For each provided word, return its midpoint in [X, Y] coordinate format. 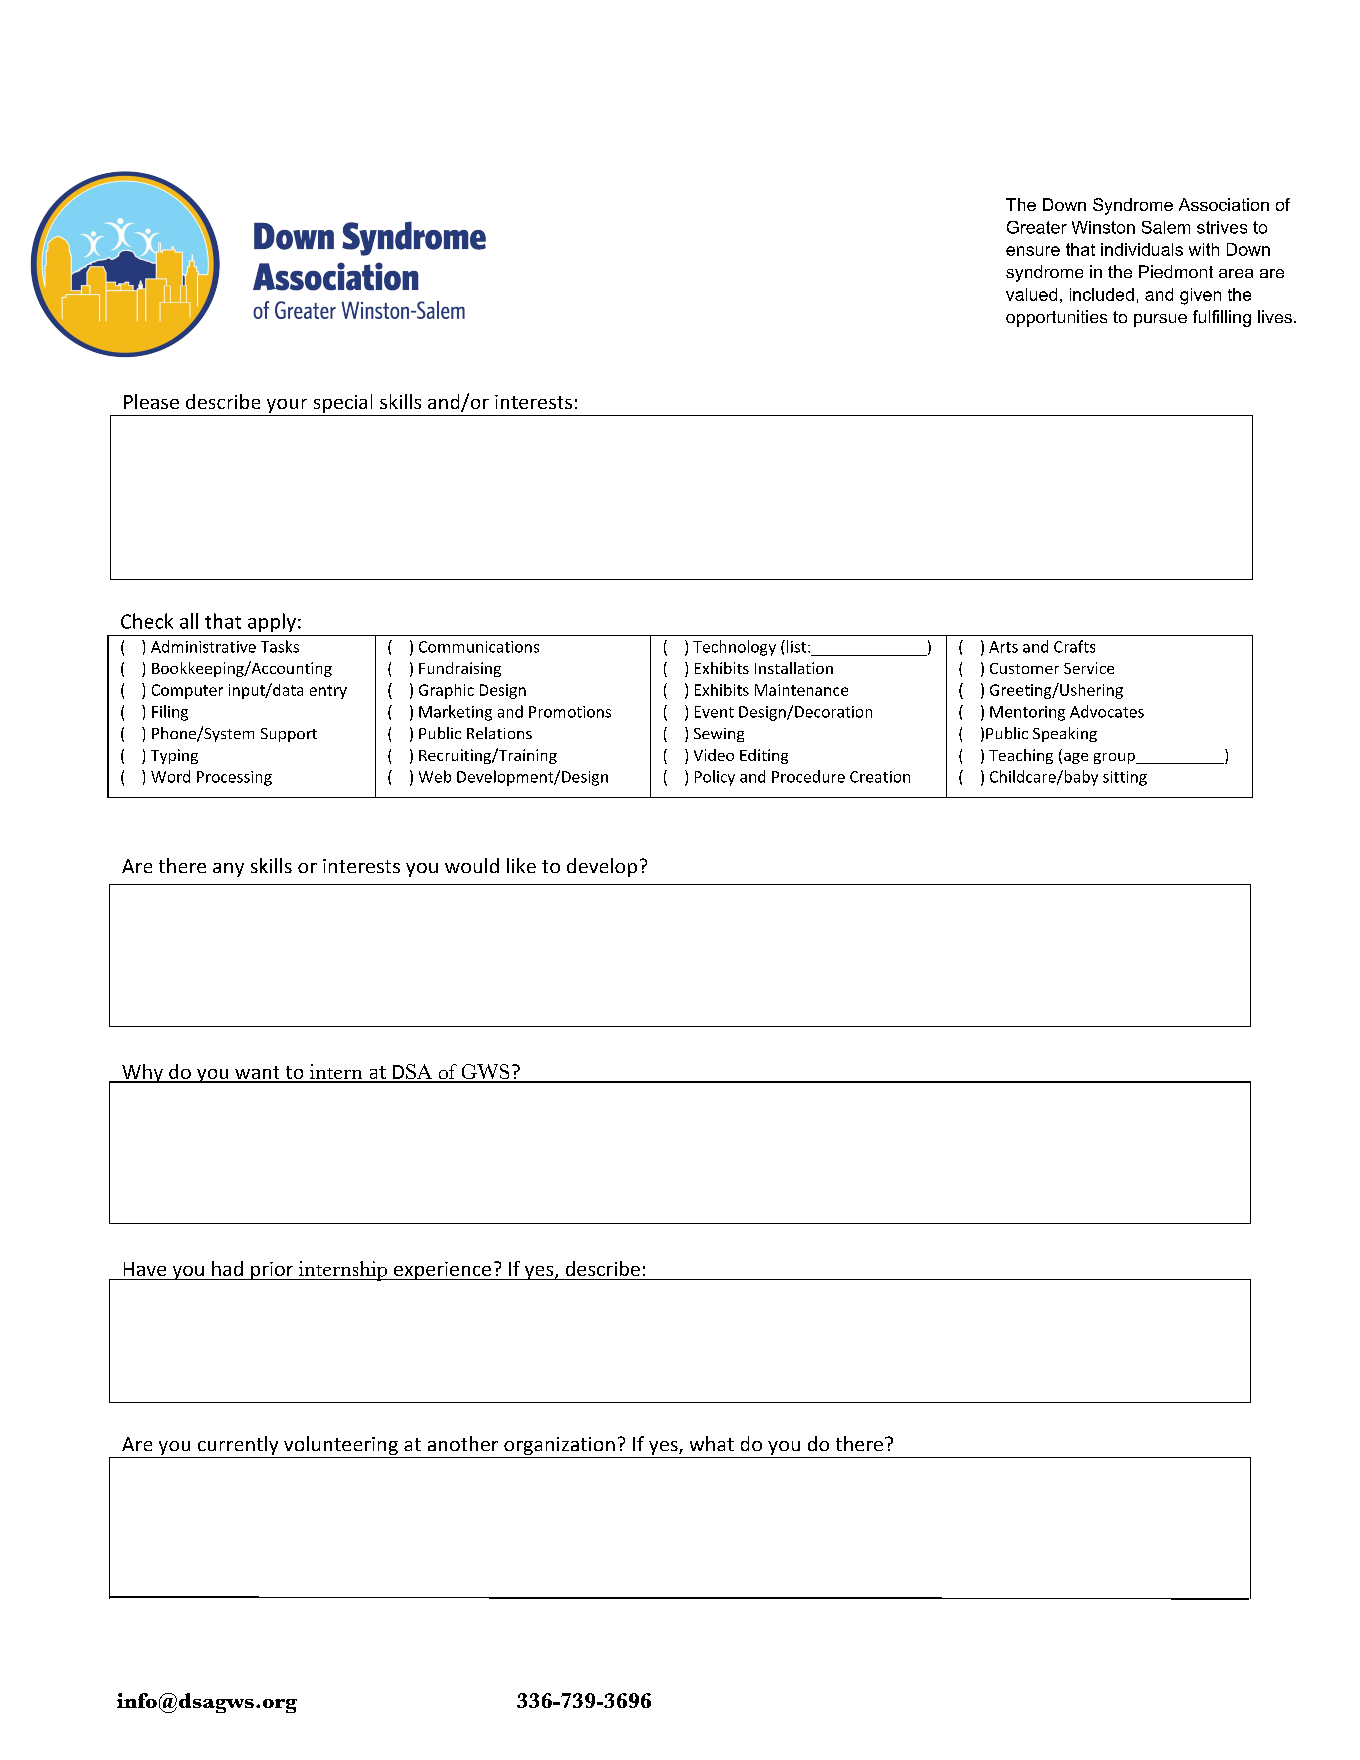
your [287, 406]
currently [238, 1447]
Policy [715, 778]
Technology [734, 648]
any [228, 870]
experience [443, 1271]
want [257, 1074]
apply [272, 622]
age [1074, 758]
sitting [1125, 778]
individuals [1142, 249]
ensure [1033, 251]
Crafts [1074, 646]
